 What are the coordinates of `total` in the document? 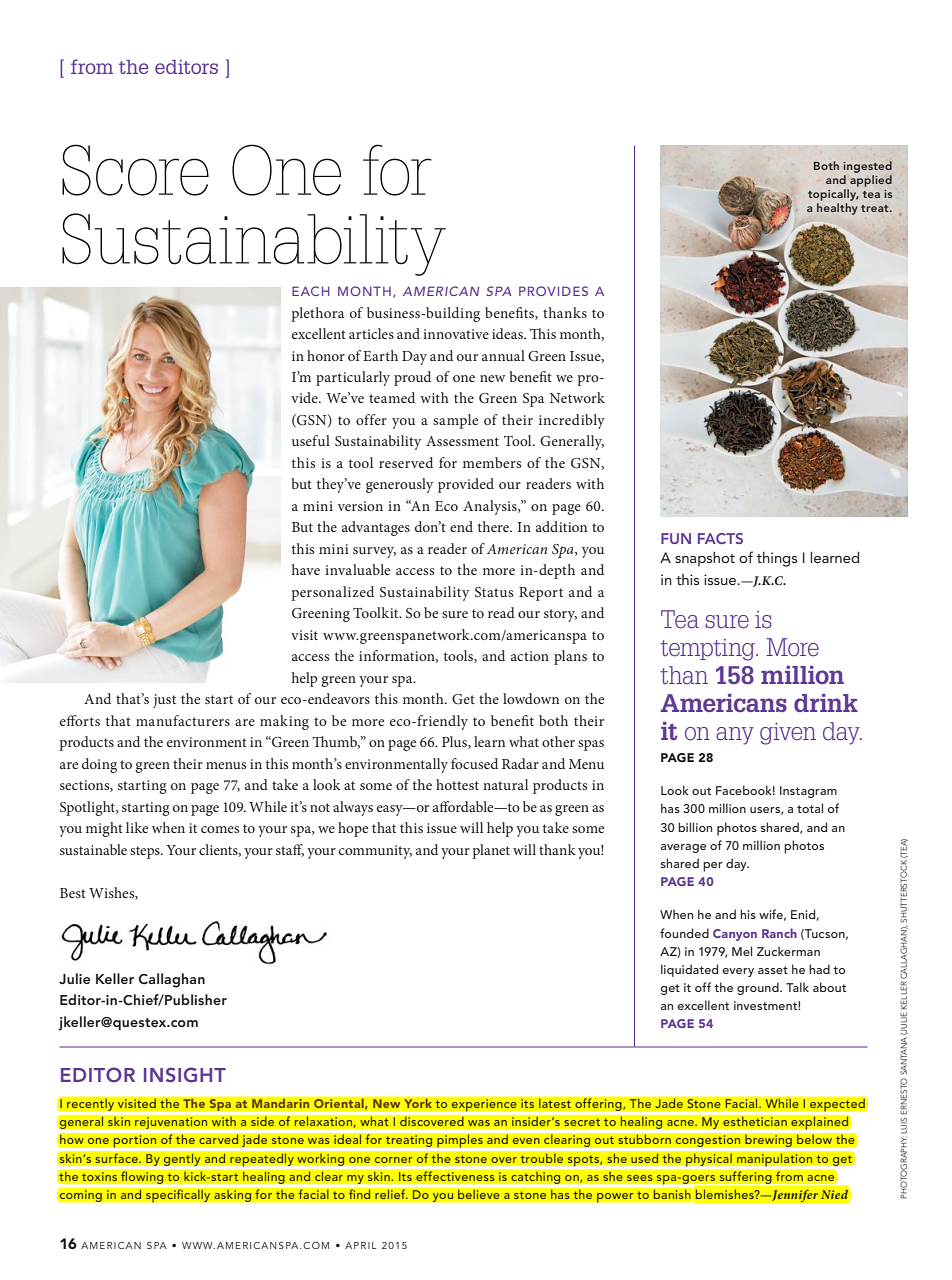 It's located at (810, 808).
